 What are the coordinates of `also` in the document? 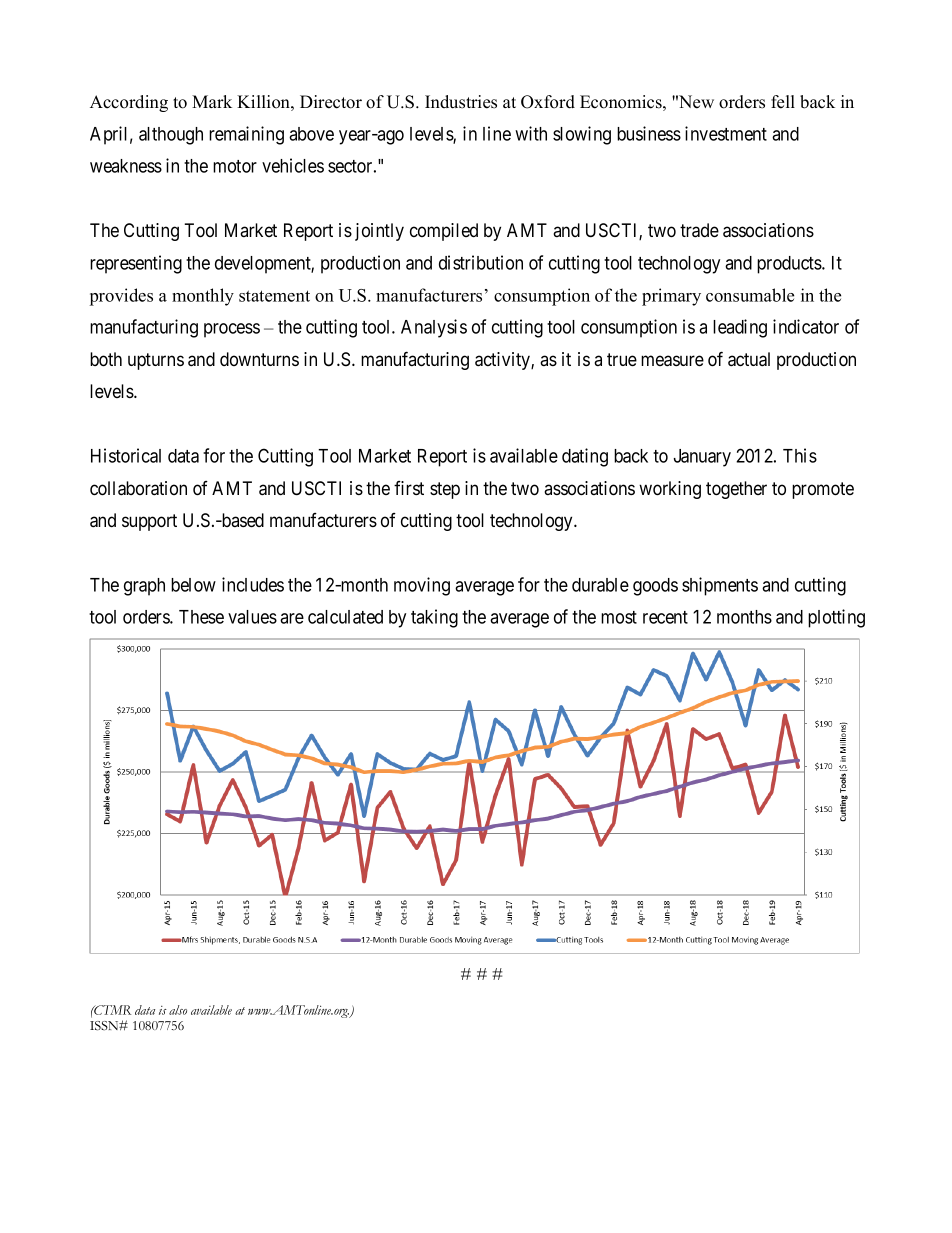 It's located at (178, 1010).
